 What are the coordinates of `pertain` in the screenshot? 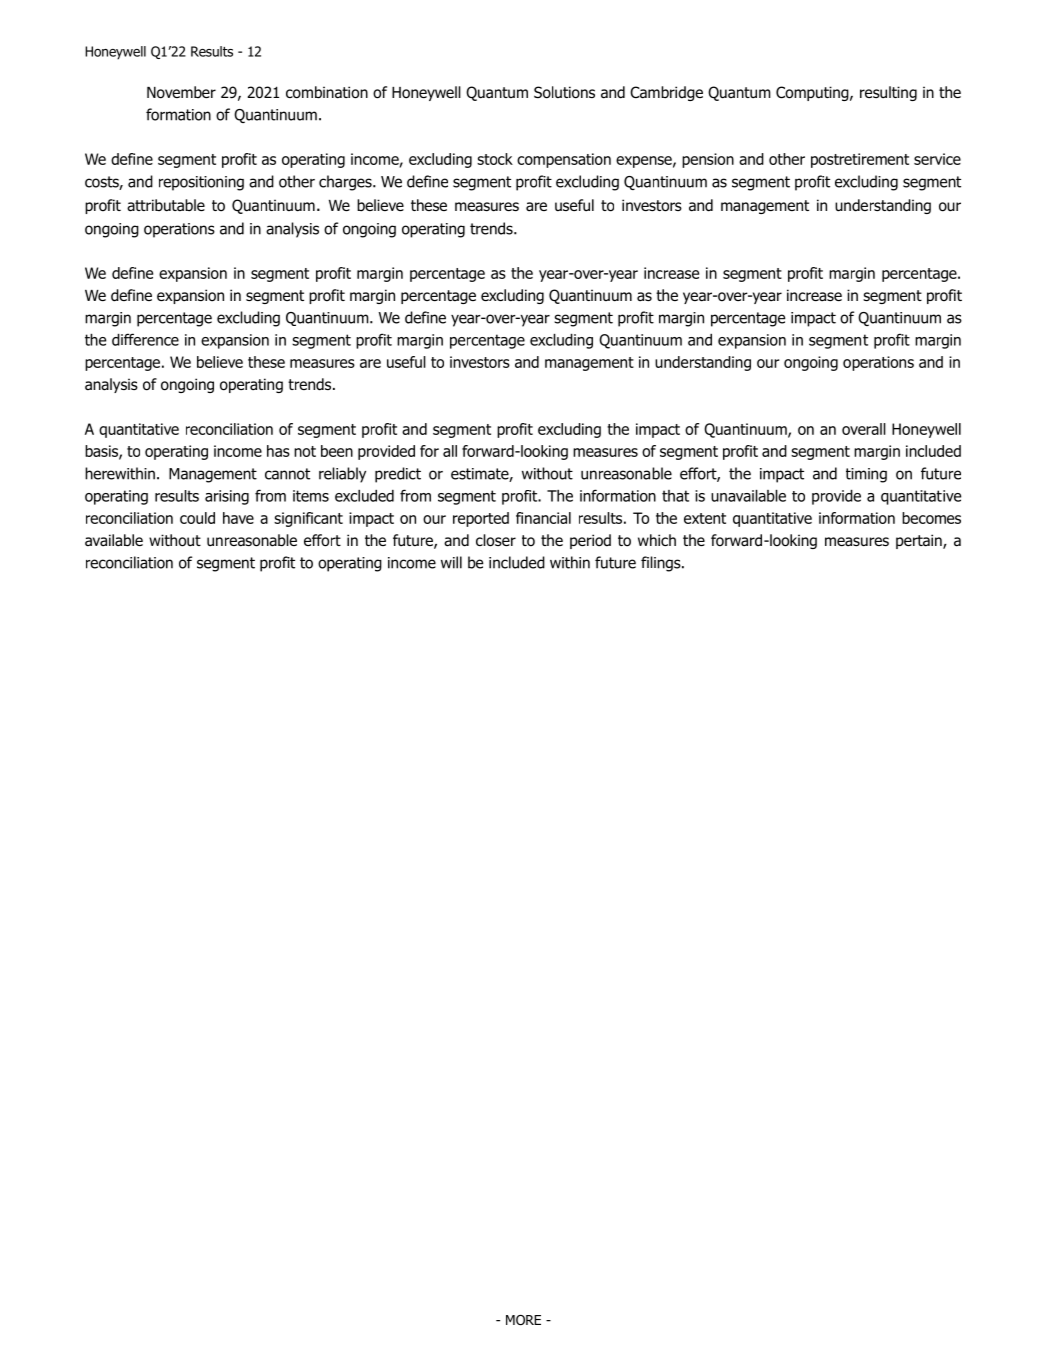 It's located at (920, 541).
